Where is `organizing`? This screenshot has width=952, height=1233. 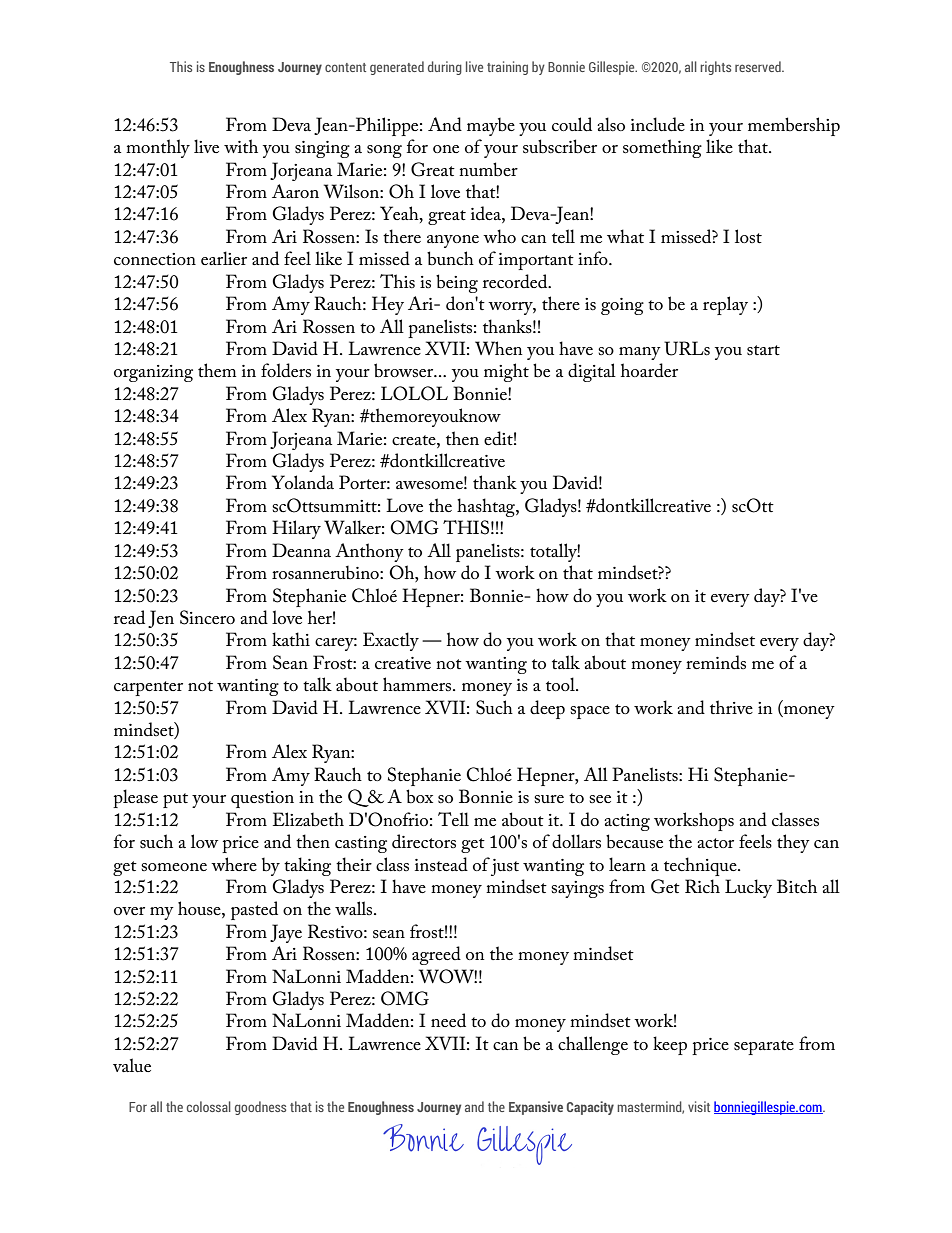
organizing is located at coordinates (153, 373).
